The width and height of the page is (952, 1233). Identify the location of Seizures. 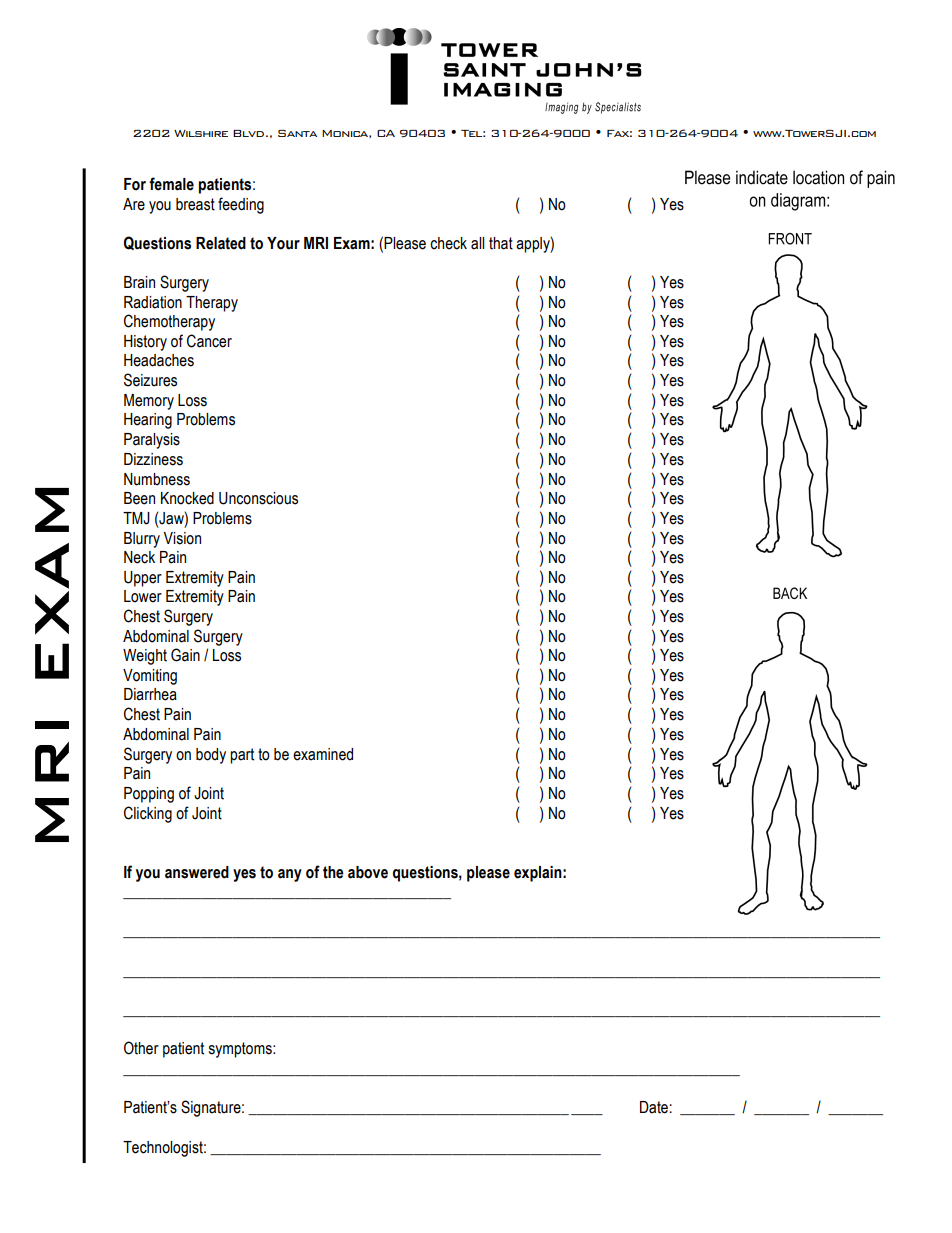
(150, 380).
